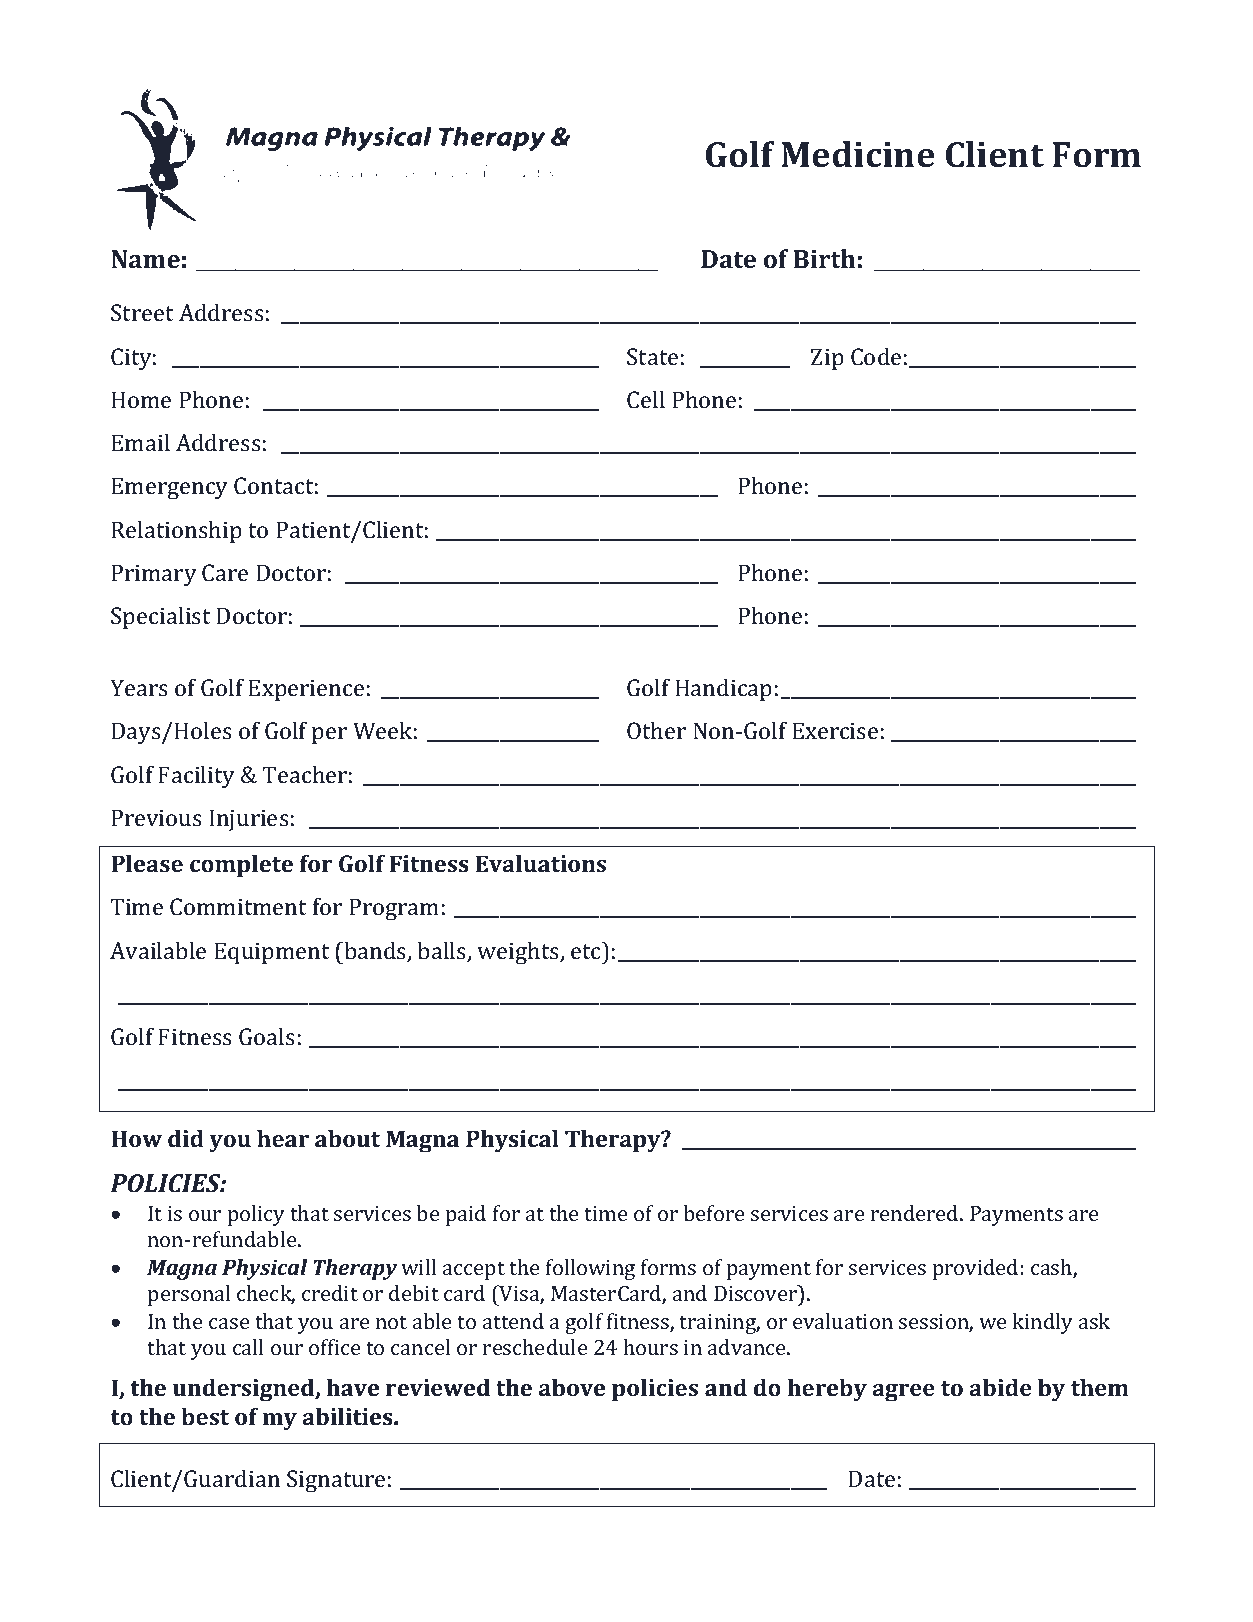 This screenshot has height=1622, width=1253. I want to click on above, so click(572, 1387).
